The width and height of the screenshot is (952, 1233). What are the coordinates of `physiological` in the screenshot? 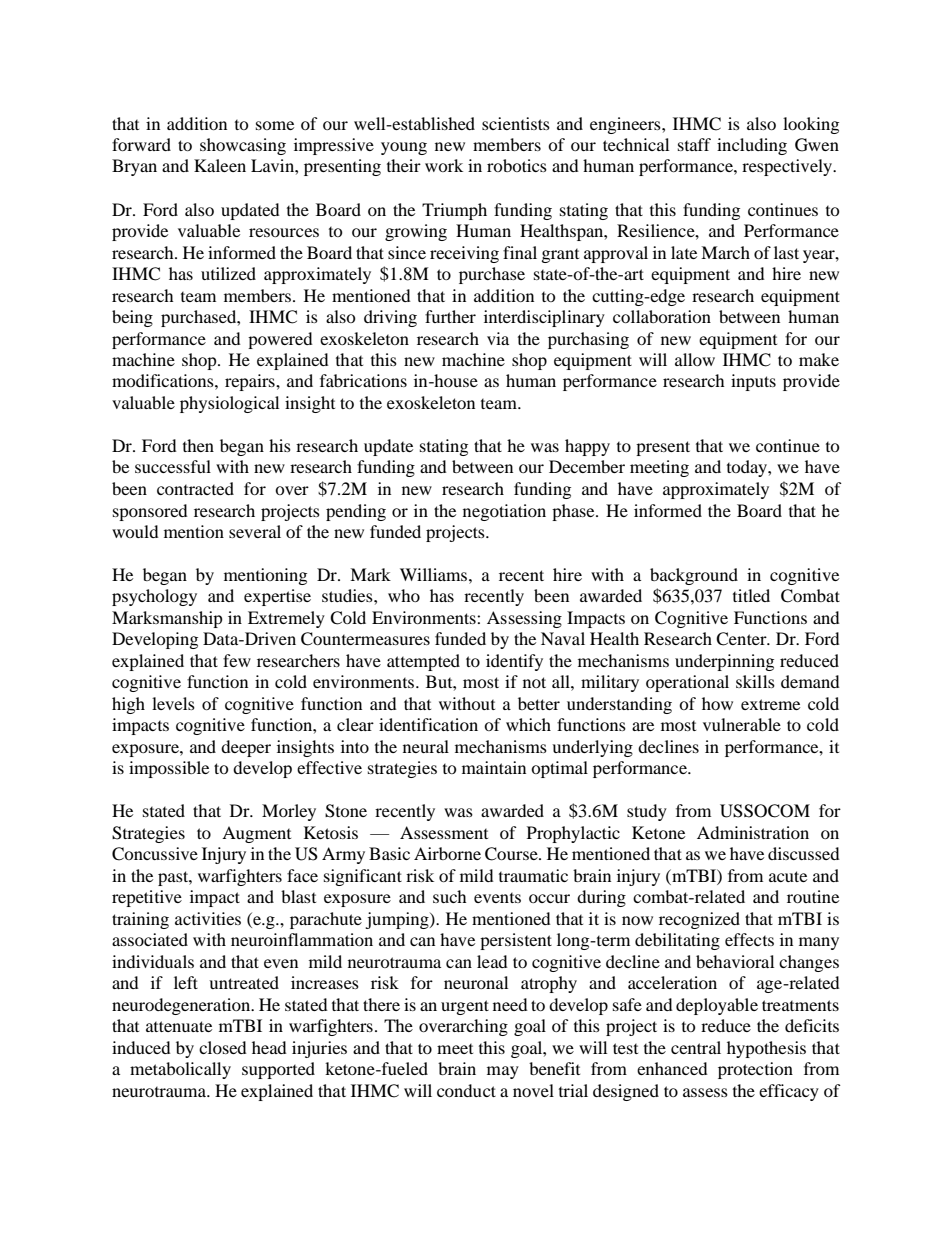 It's located at (229, 404).
